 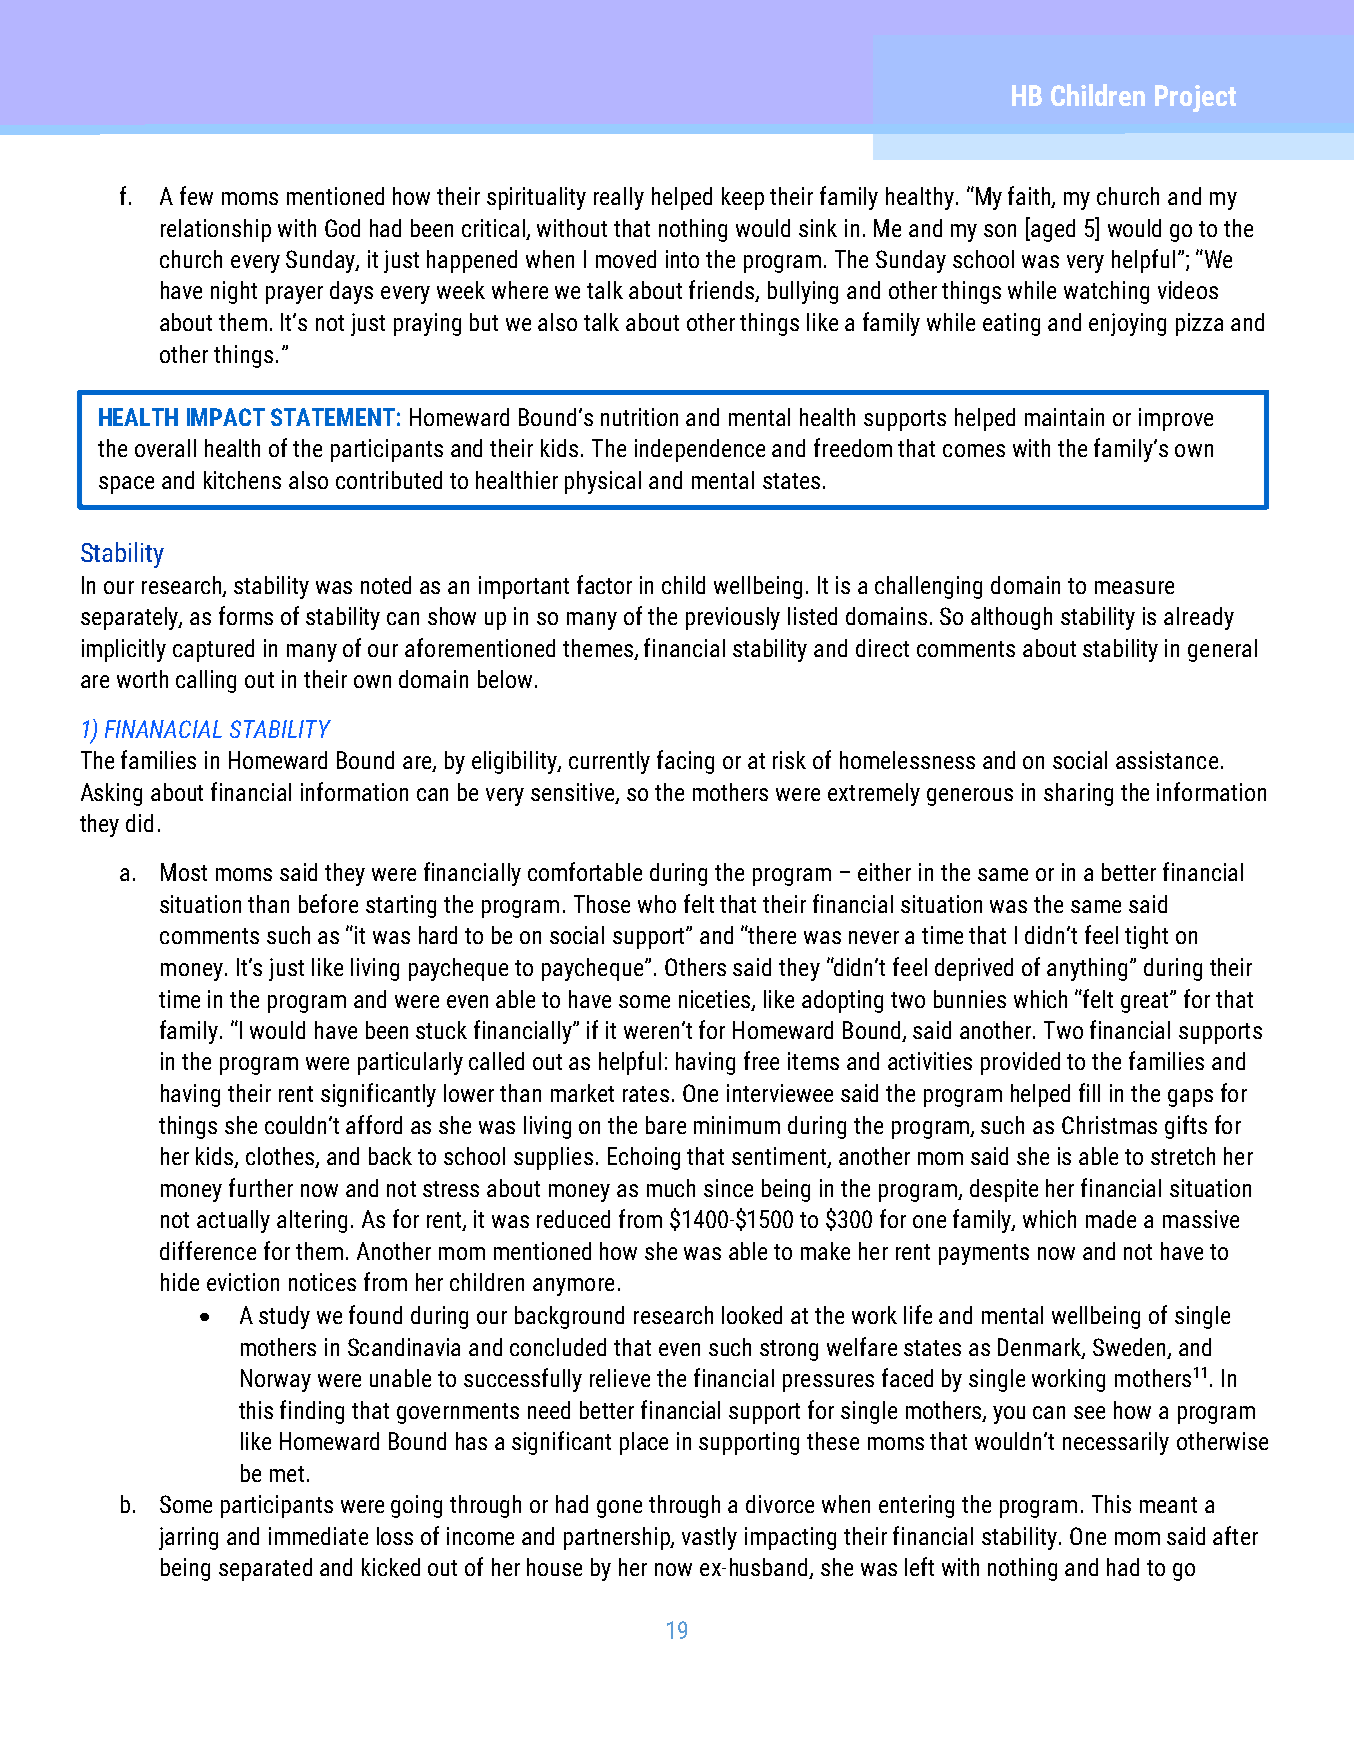 I want to click on made, so click(x=1111, y=1219).
